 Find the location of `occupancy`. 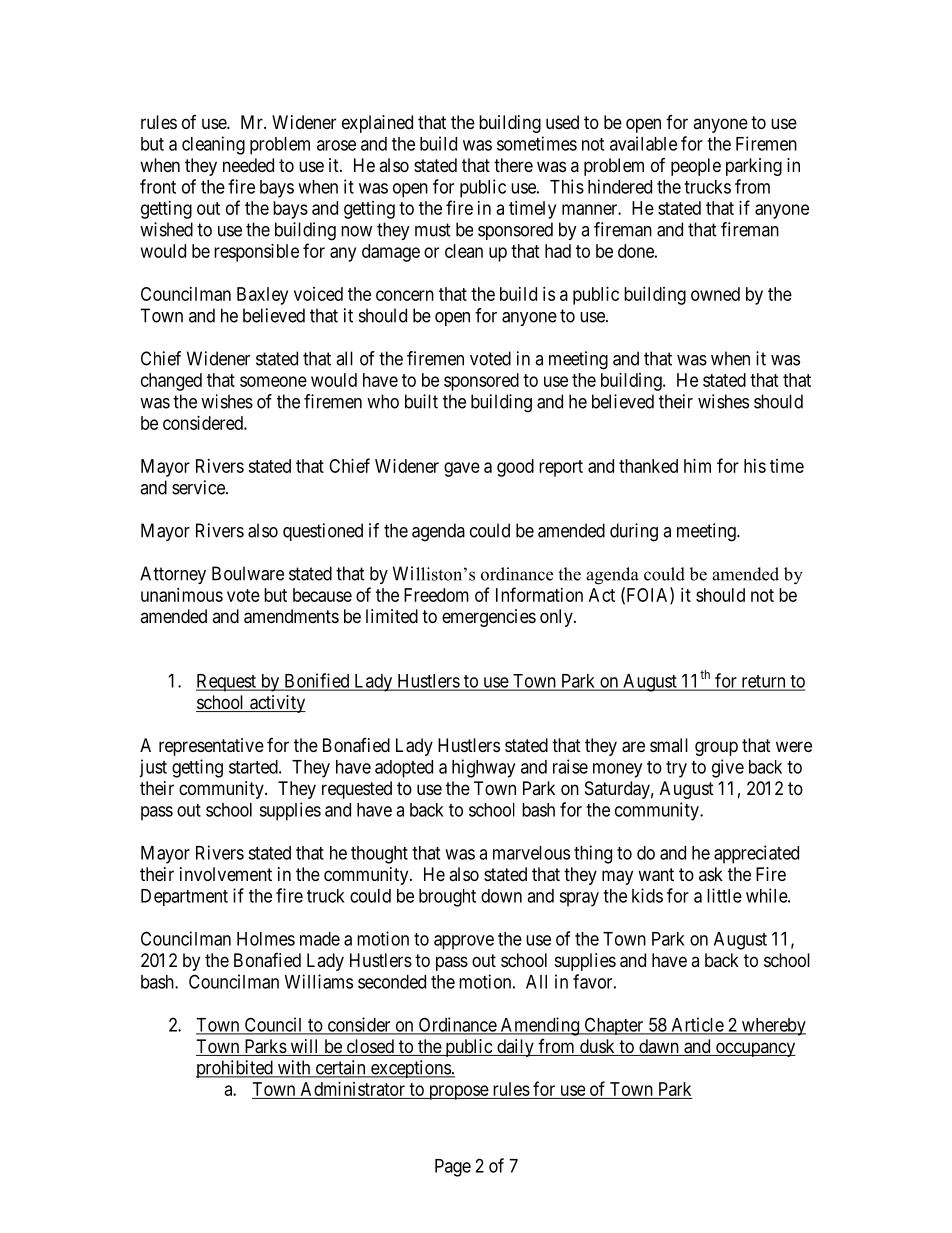

occupancy is located at coordinates (754, 1049).
